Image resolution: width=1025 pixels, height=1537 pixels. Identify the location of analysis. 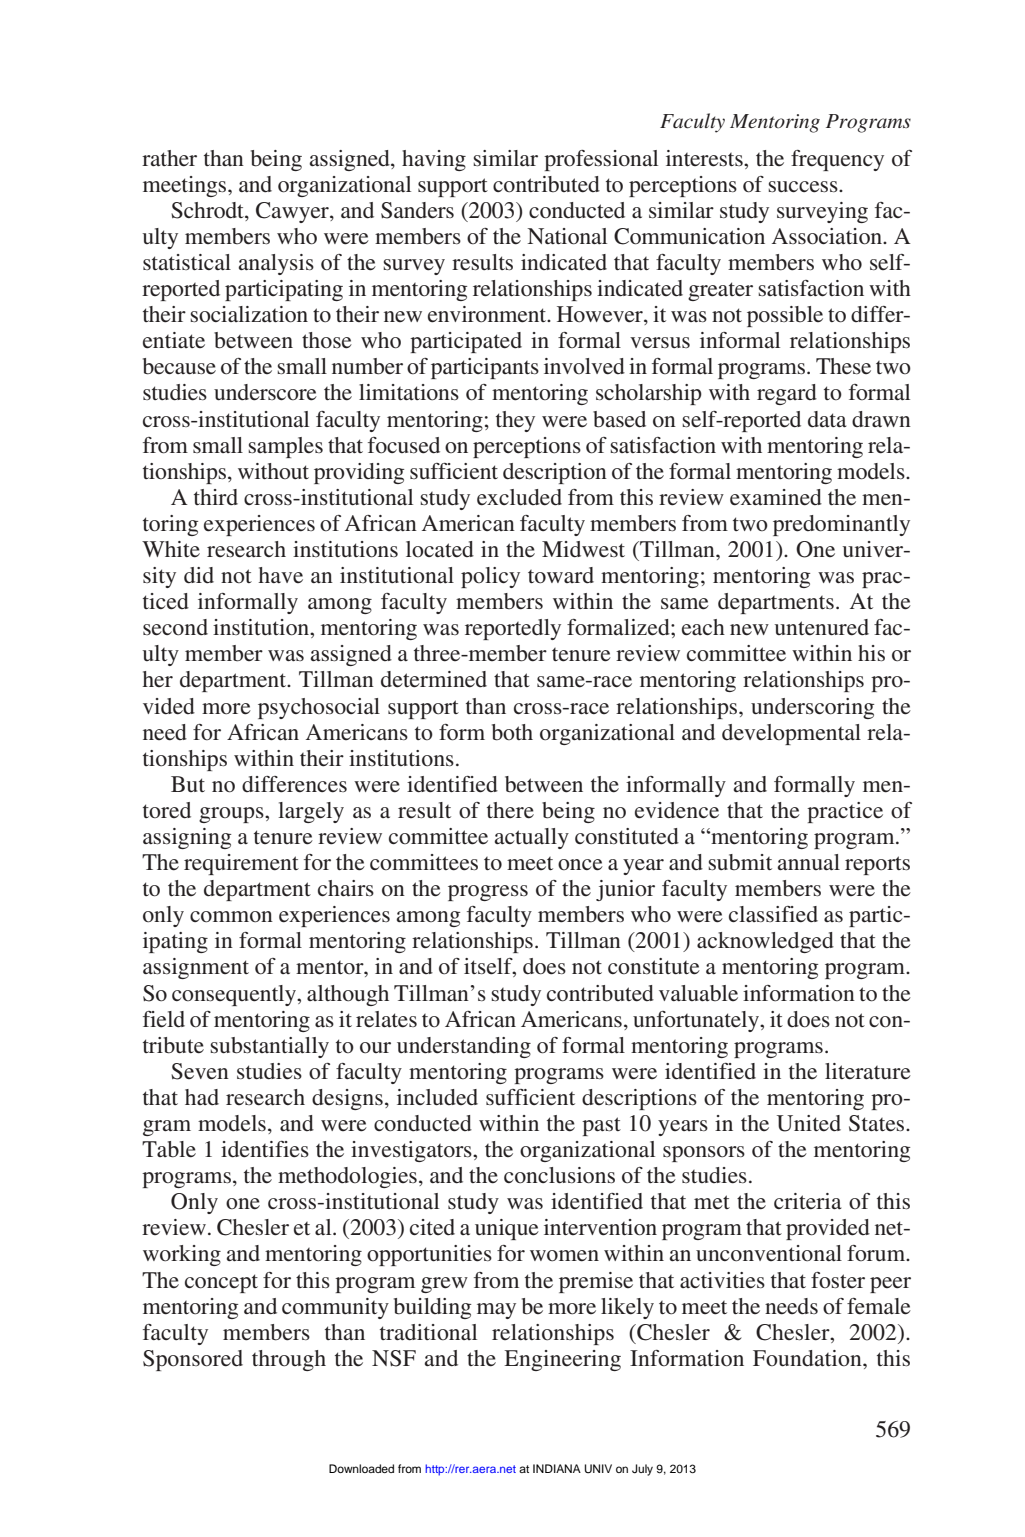
(276, 264).
